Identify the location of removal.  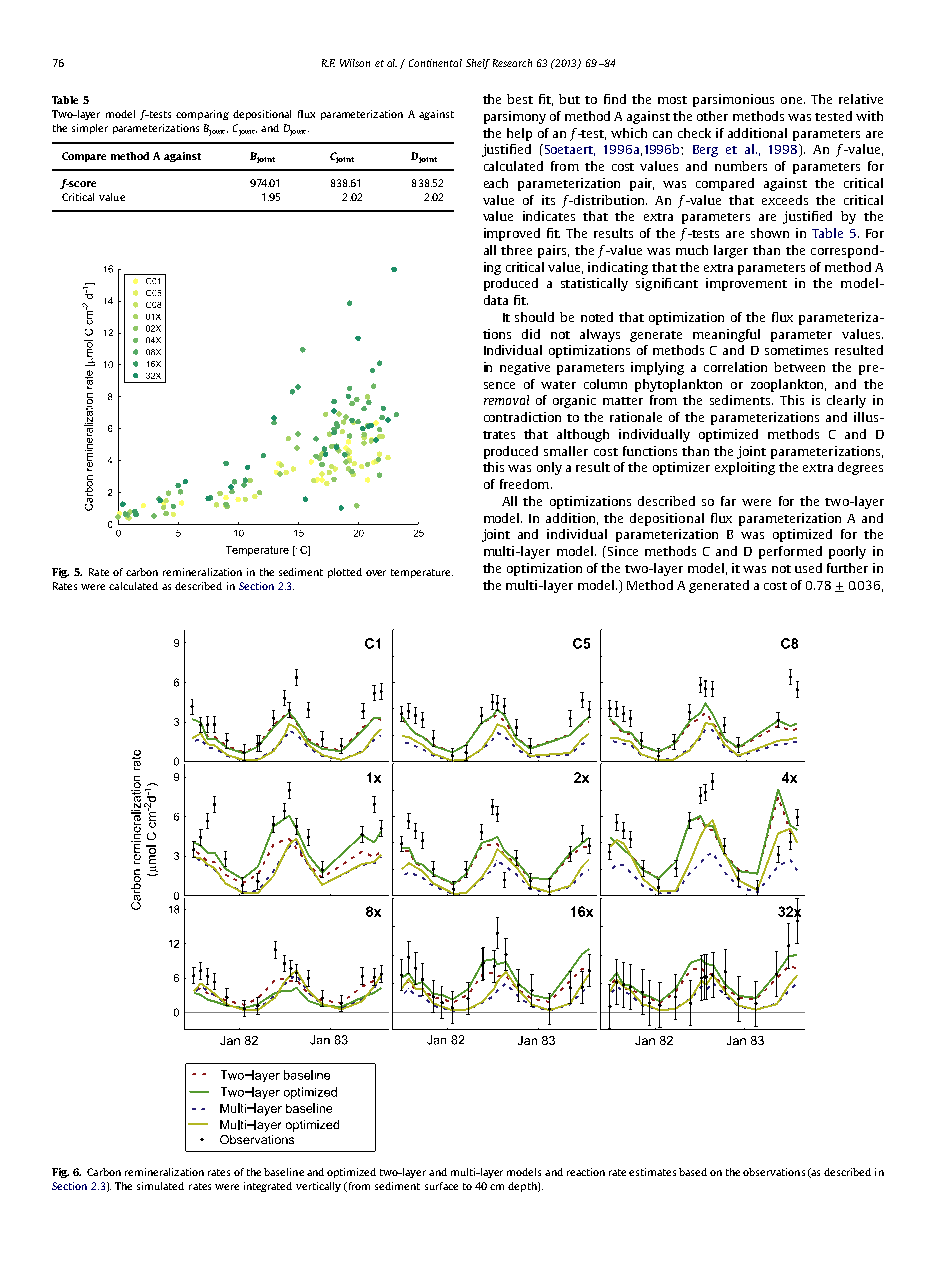
(506, 400).
